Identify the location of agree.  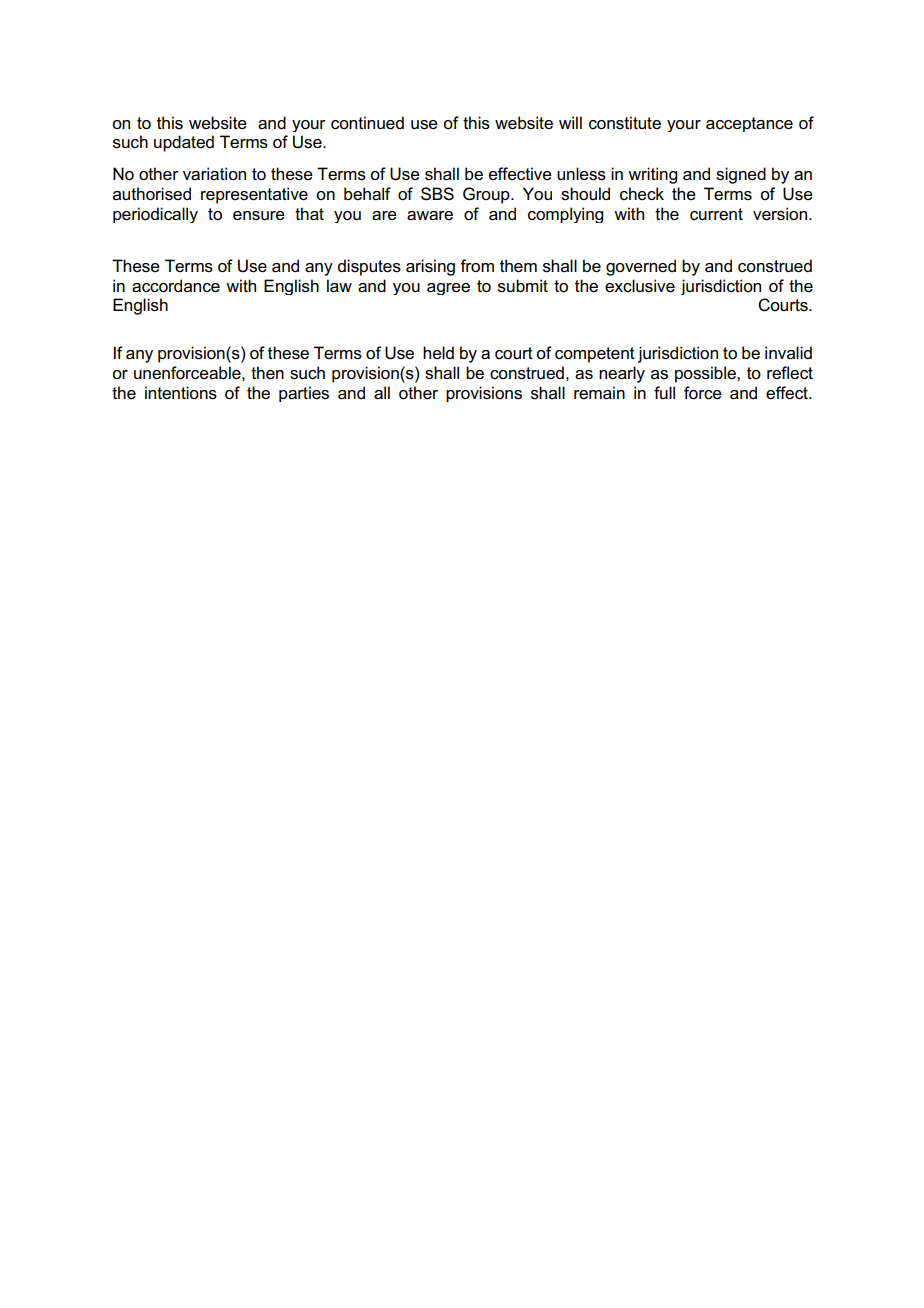
(448, 289).
